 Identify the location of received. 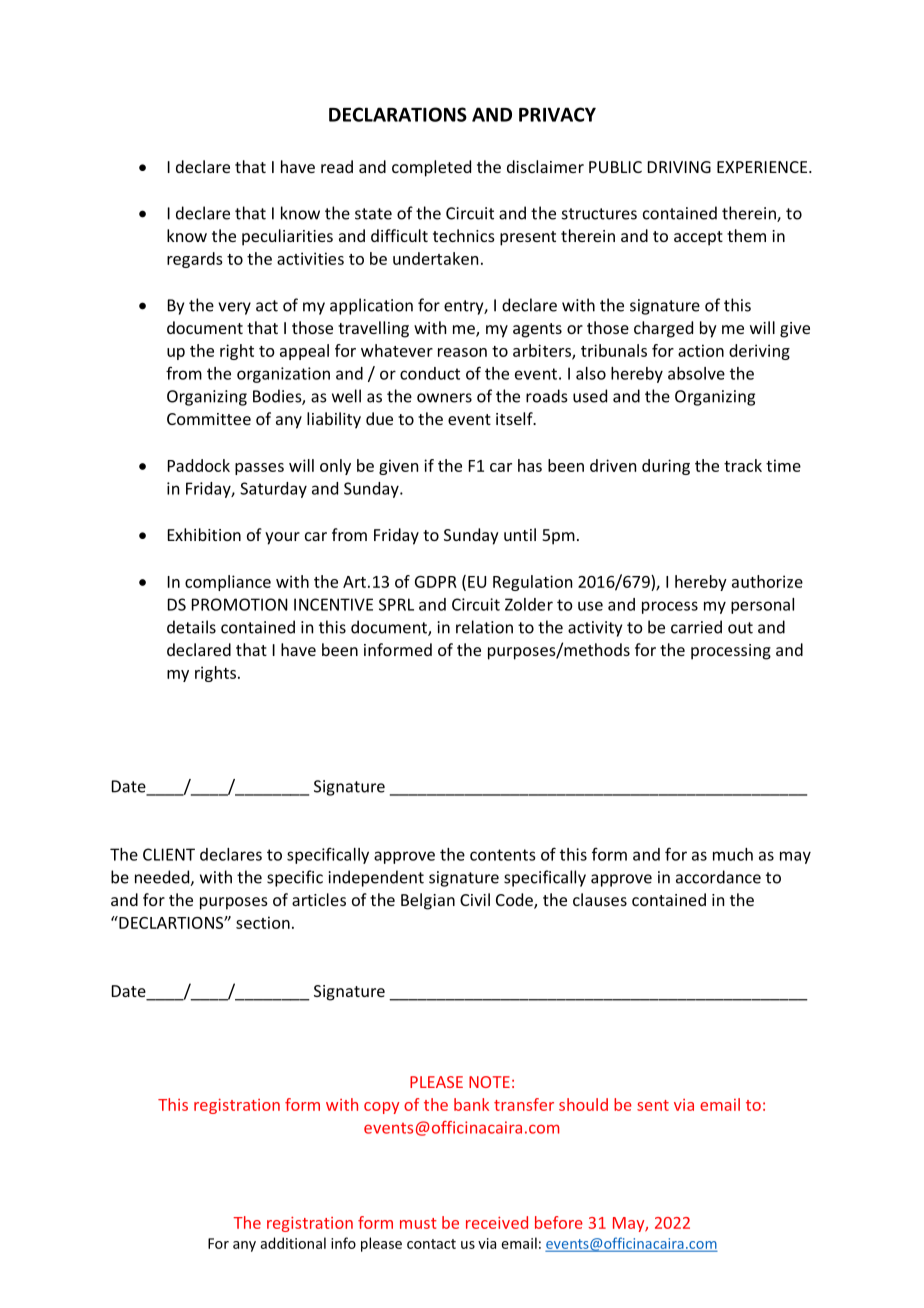
(497, 1222).
